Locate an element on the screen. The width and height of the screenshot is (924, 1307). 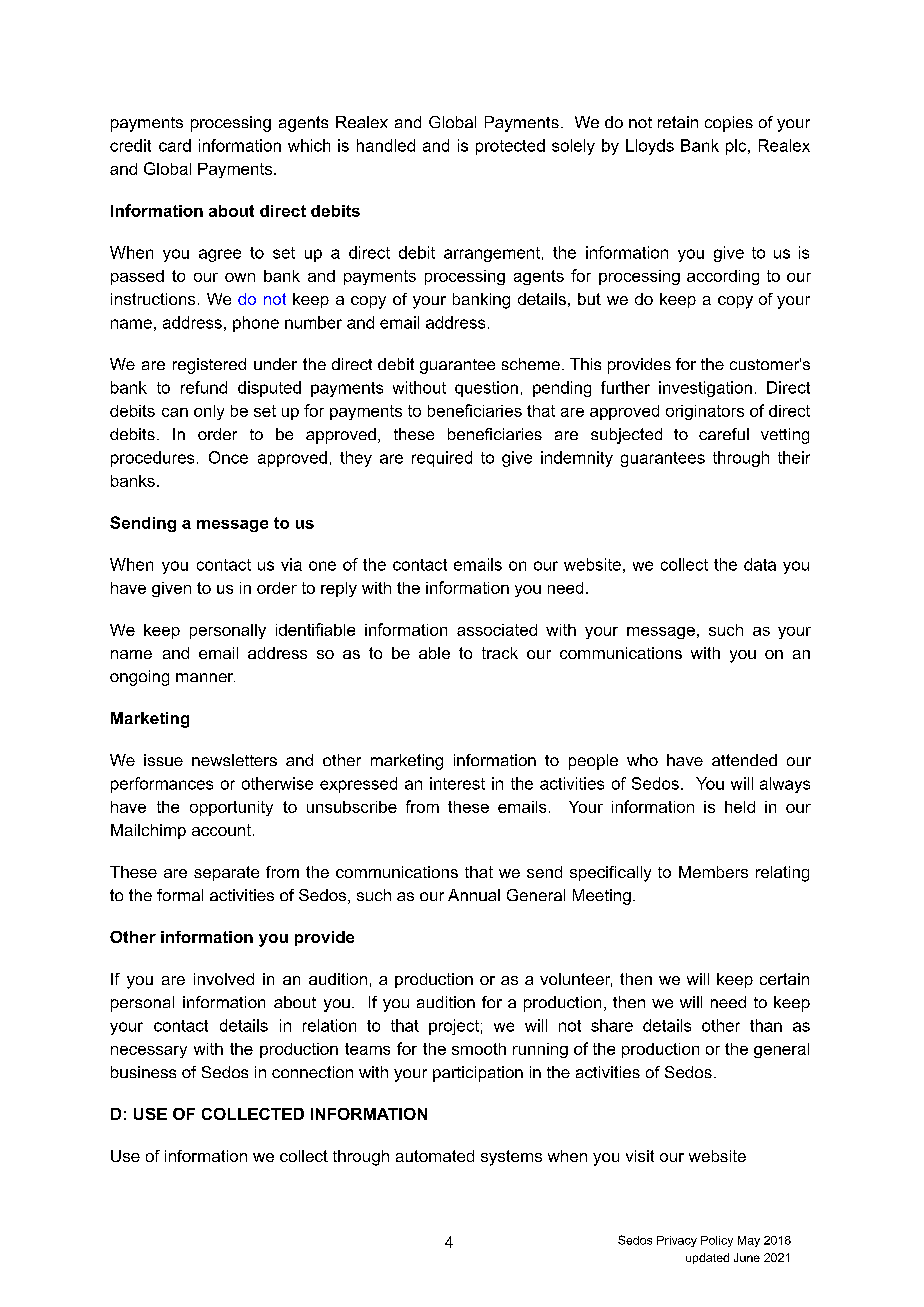
track is located at coordinates (500, 653).
